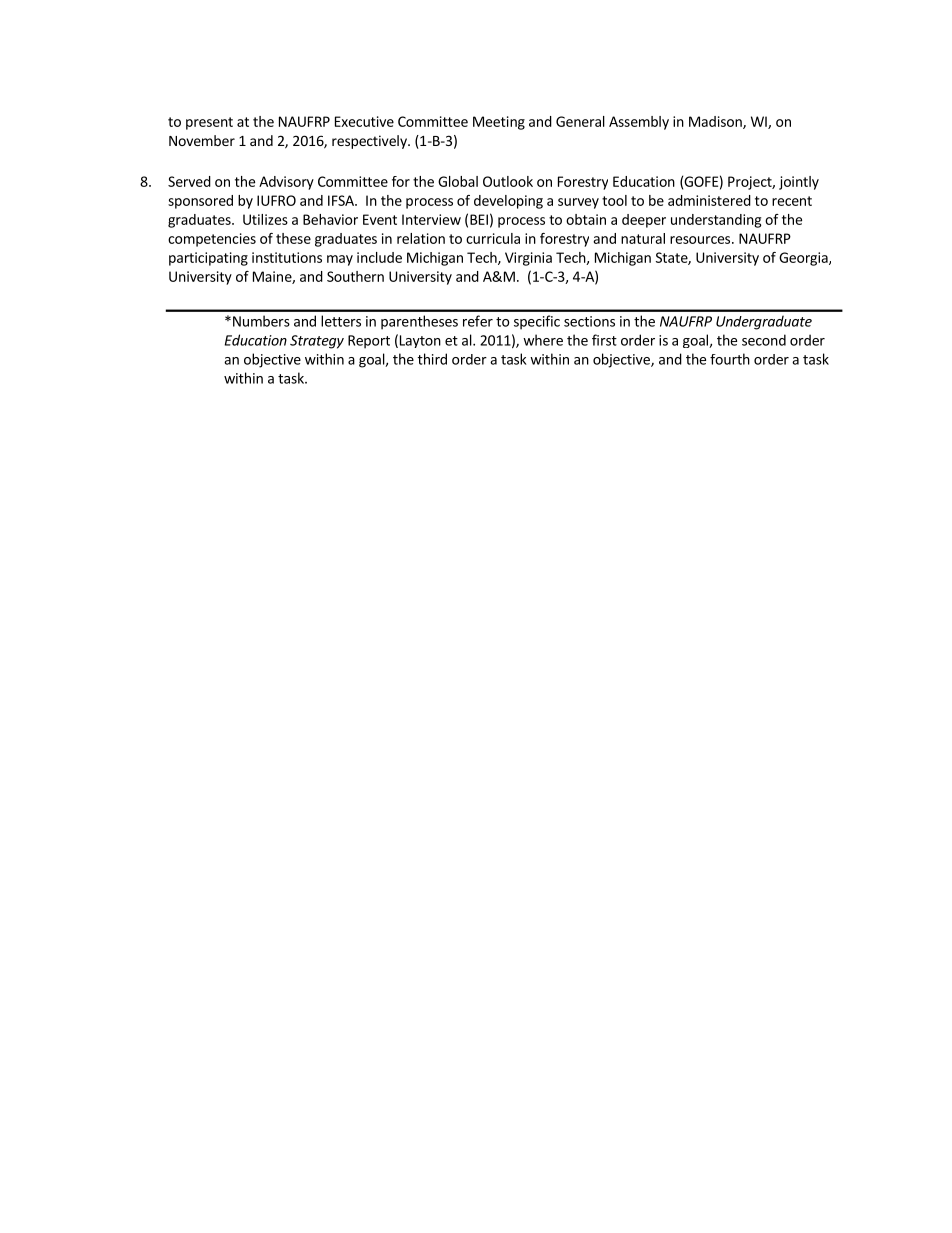 Image resolution: width=952 pixels, height=1233 pixels. I want to click on Madison, so click(716, 122).
